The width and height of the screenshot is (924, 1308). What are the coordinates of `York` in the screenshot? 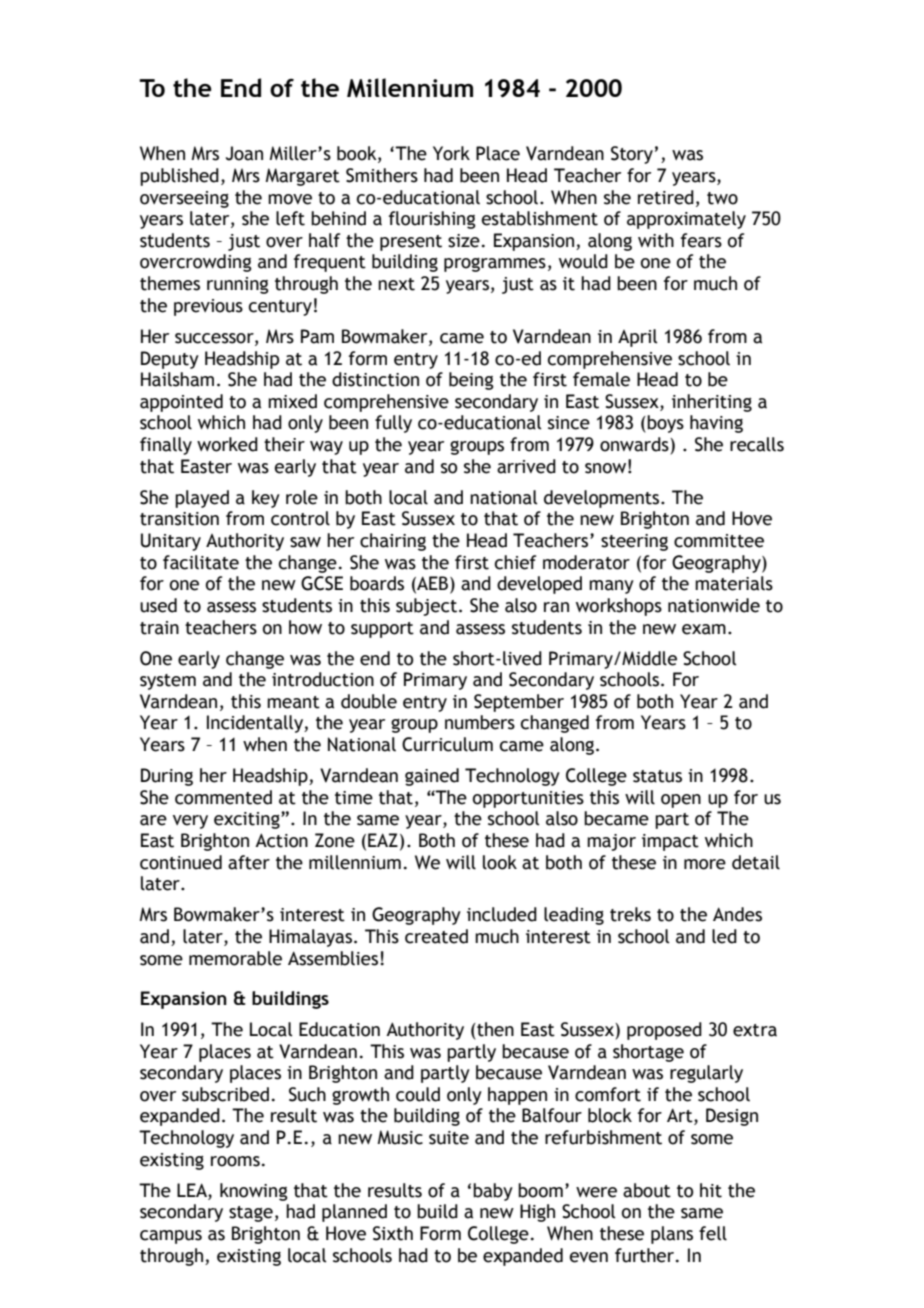 It's located at (451, 153).
